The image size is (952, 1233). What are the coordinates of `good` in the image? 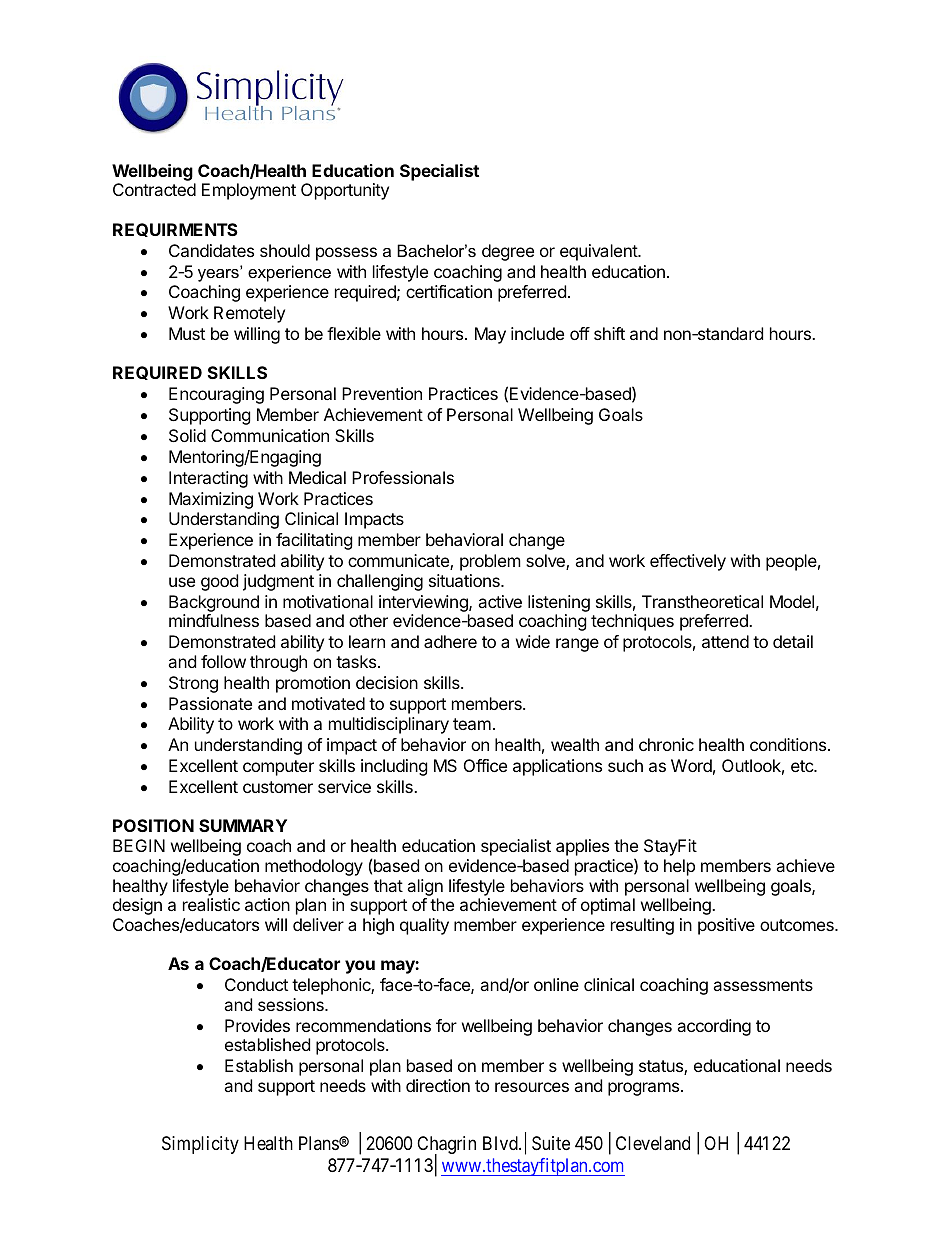 It's located at (219, 582).
